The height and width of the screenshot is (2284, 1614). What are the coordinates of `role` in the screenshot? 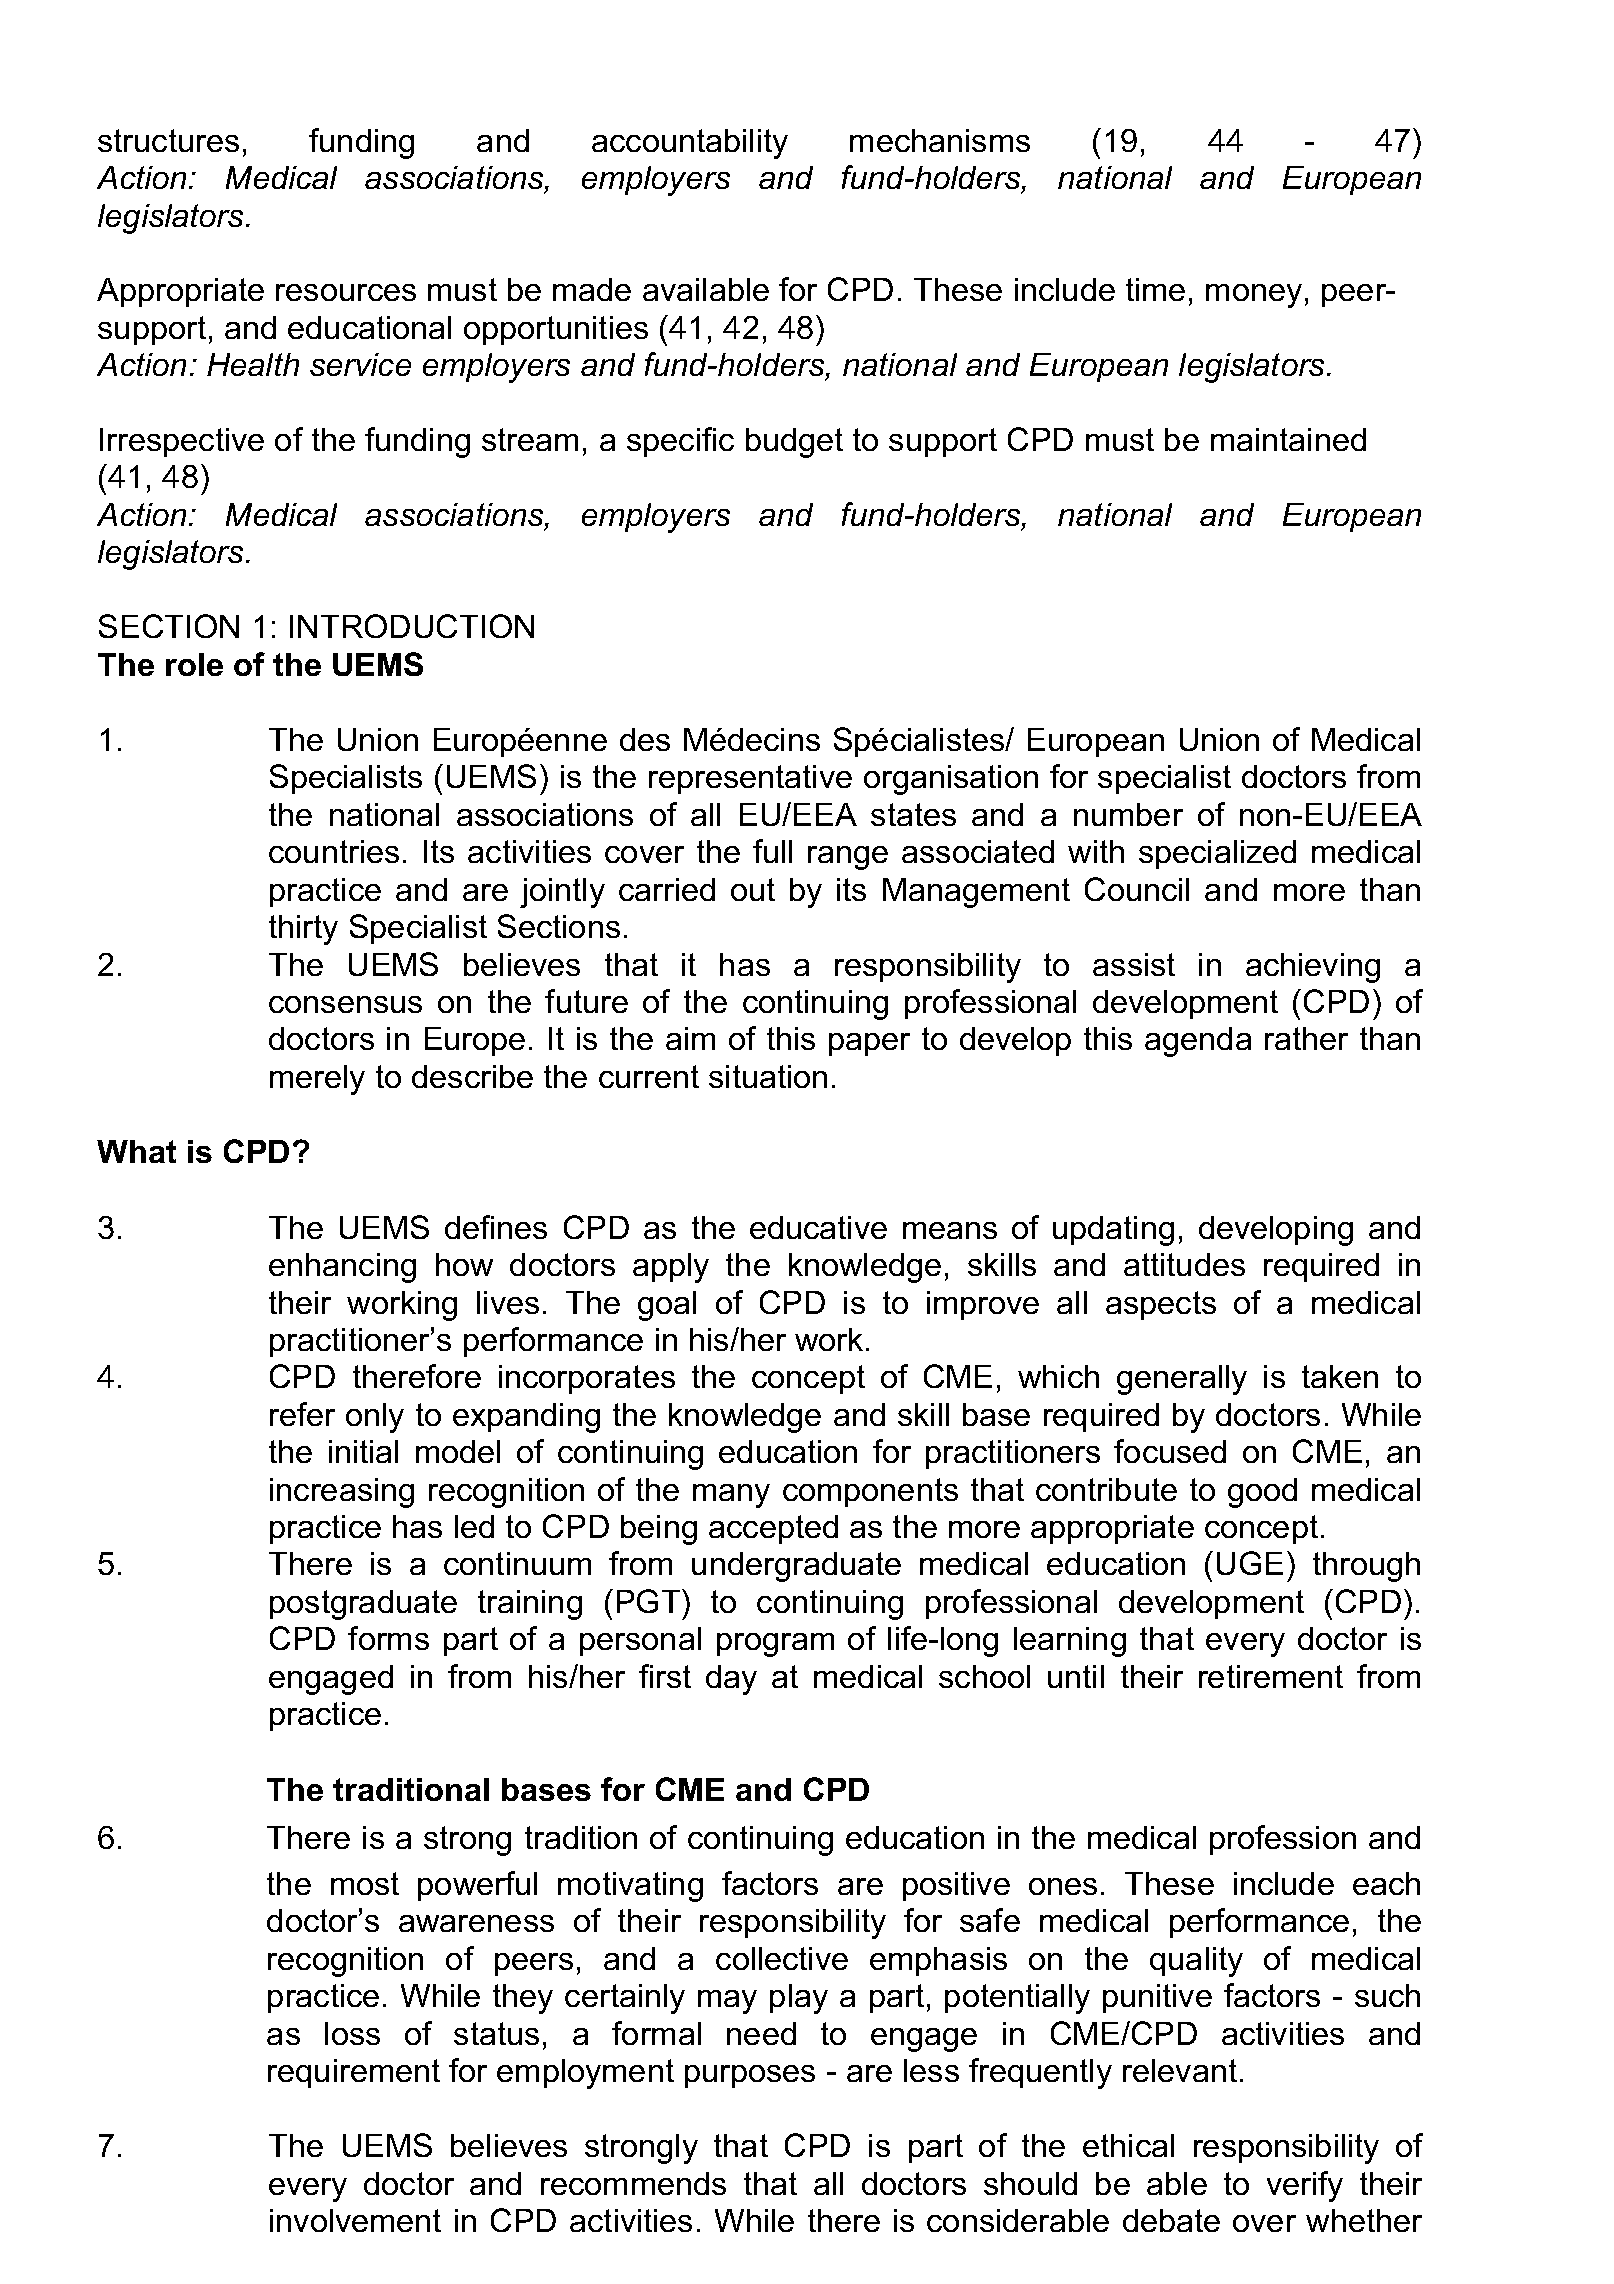 It's located at (194, 664).
